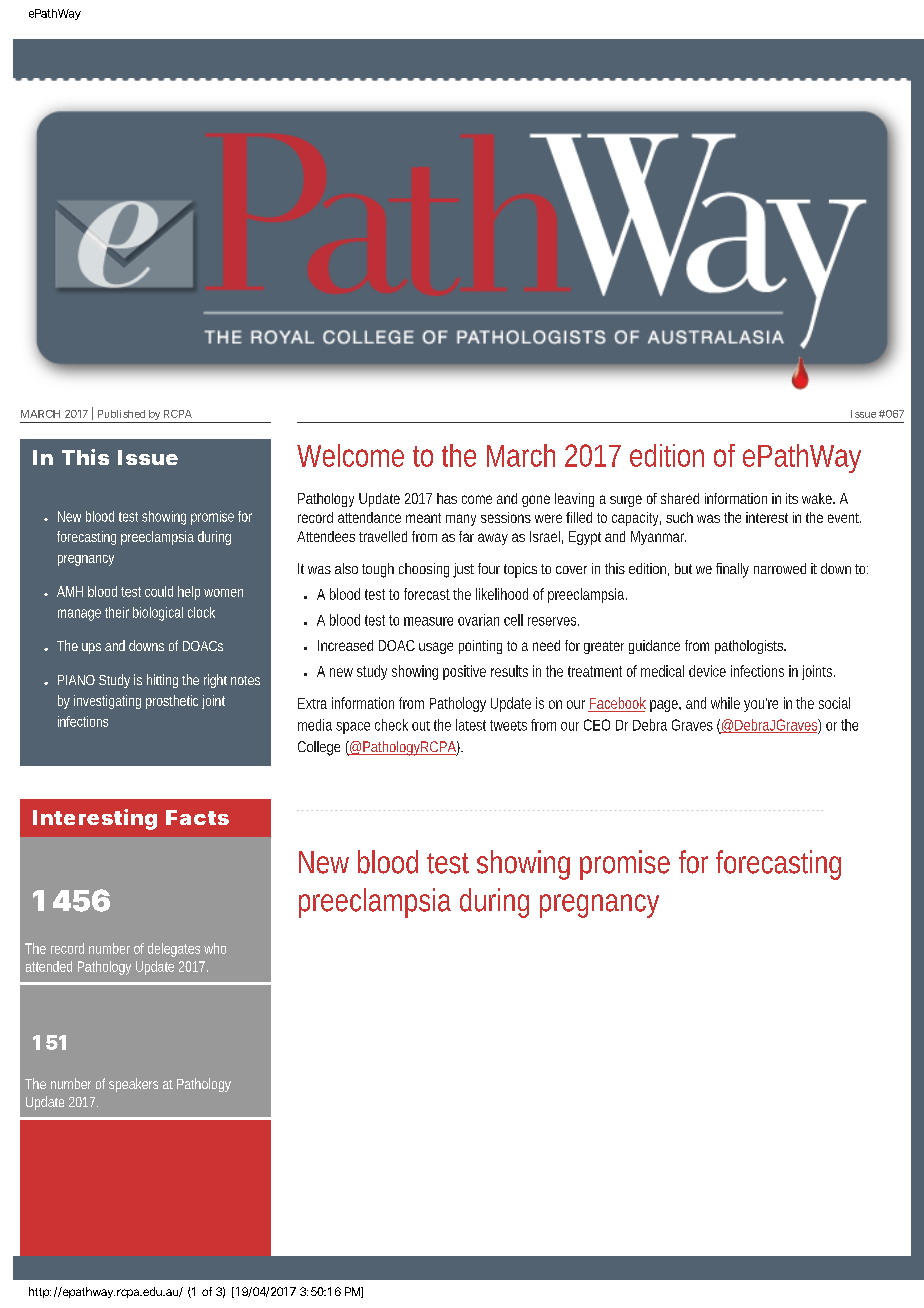 This screenshot has width=924, height=1308. I want to click on out, so click(421, 726).
